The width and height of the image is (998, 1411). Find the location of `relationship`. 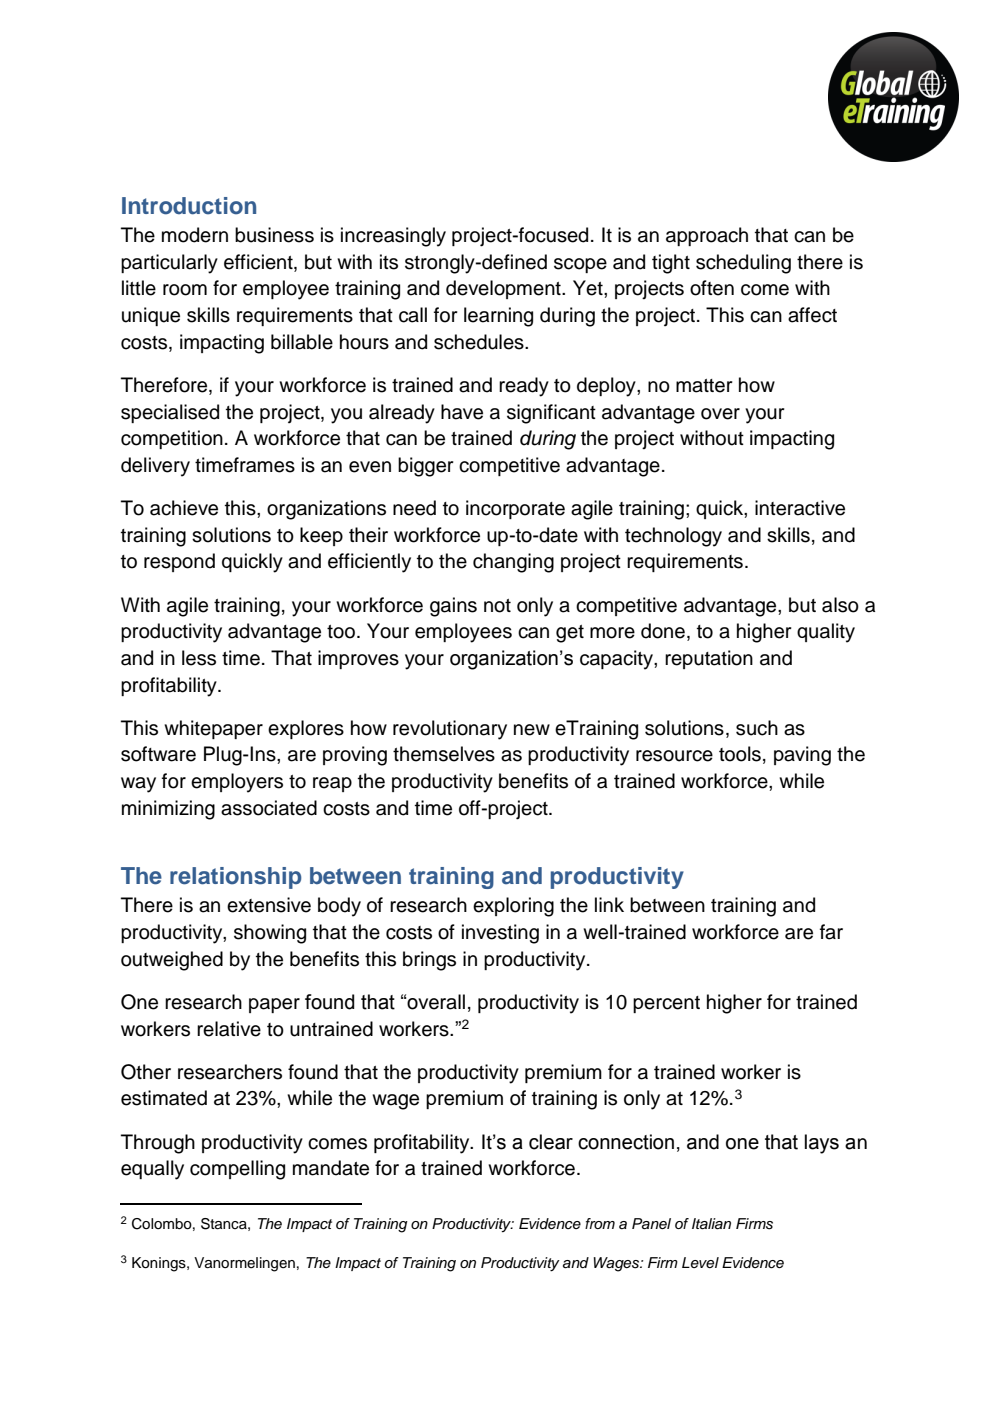

relationship is located at coordinates (236, 878).
